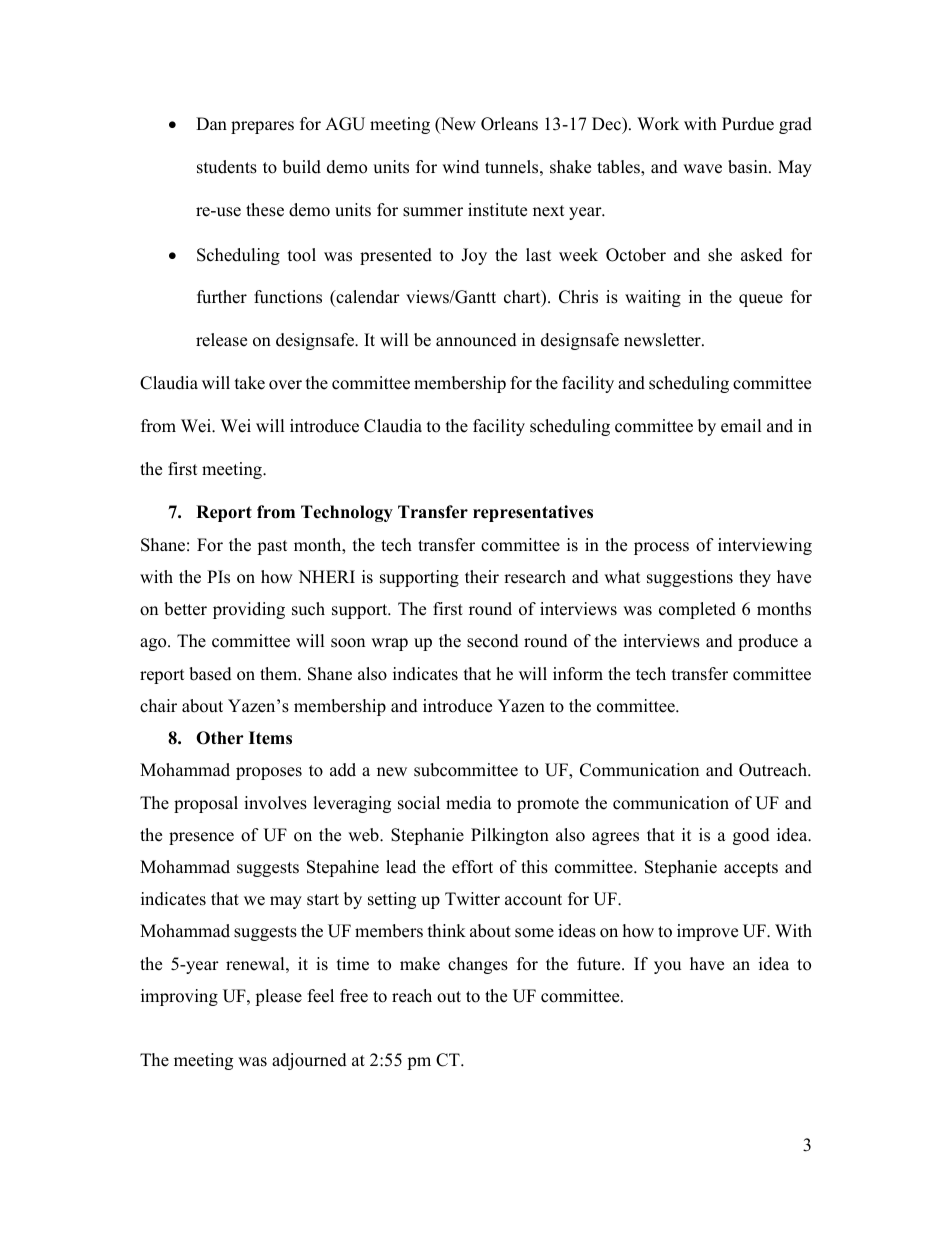  What do you see at coordinates (461, 167) in the screenshot?
I see `wind` at bounding box center [461, 167].
